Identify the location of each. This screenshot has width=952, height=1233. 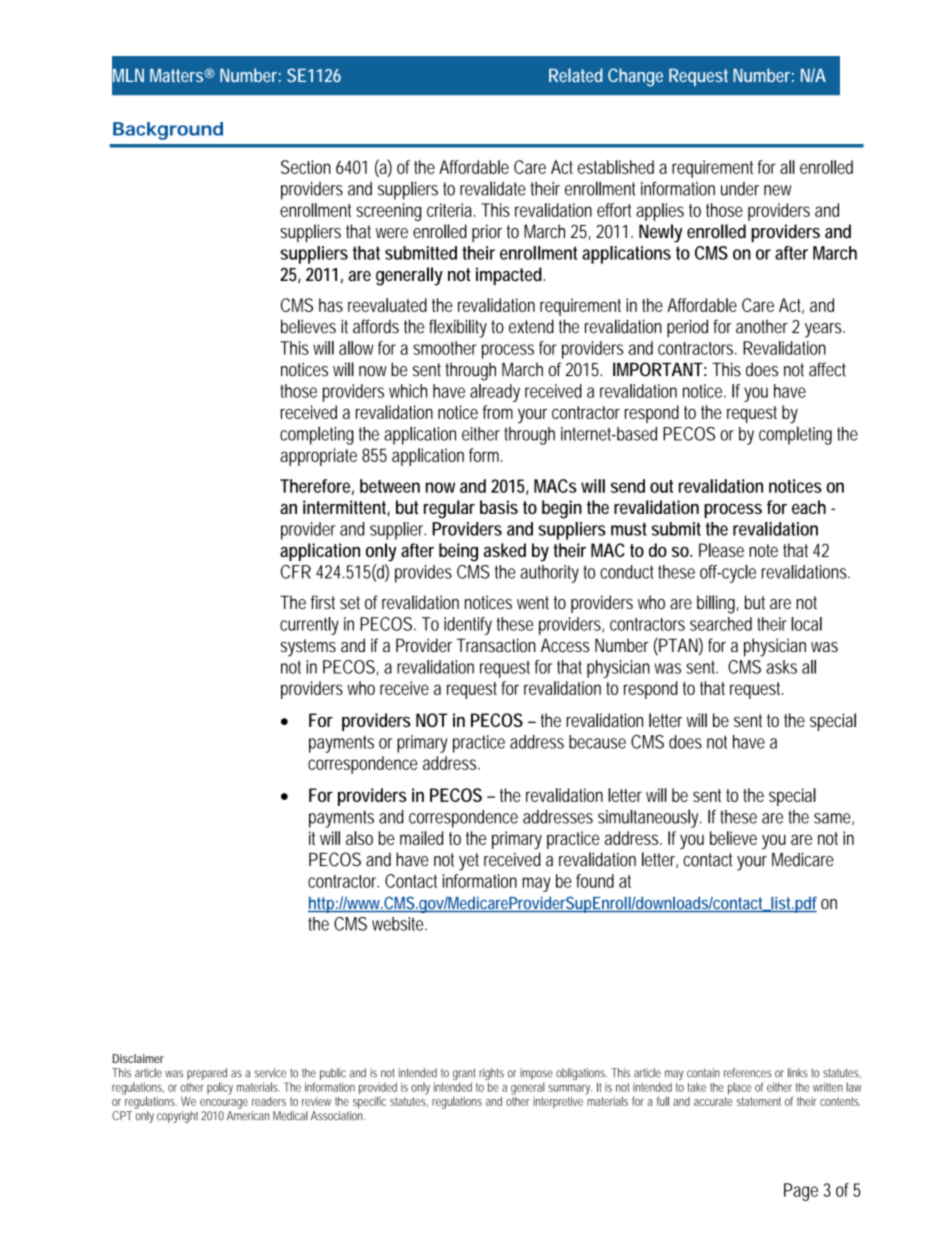
(809, 507).
